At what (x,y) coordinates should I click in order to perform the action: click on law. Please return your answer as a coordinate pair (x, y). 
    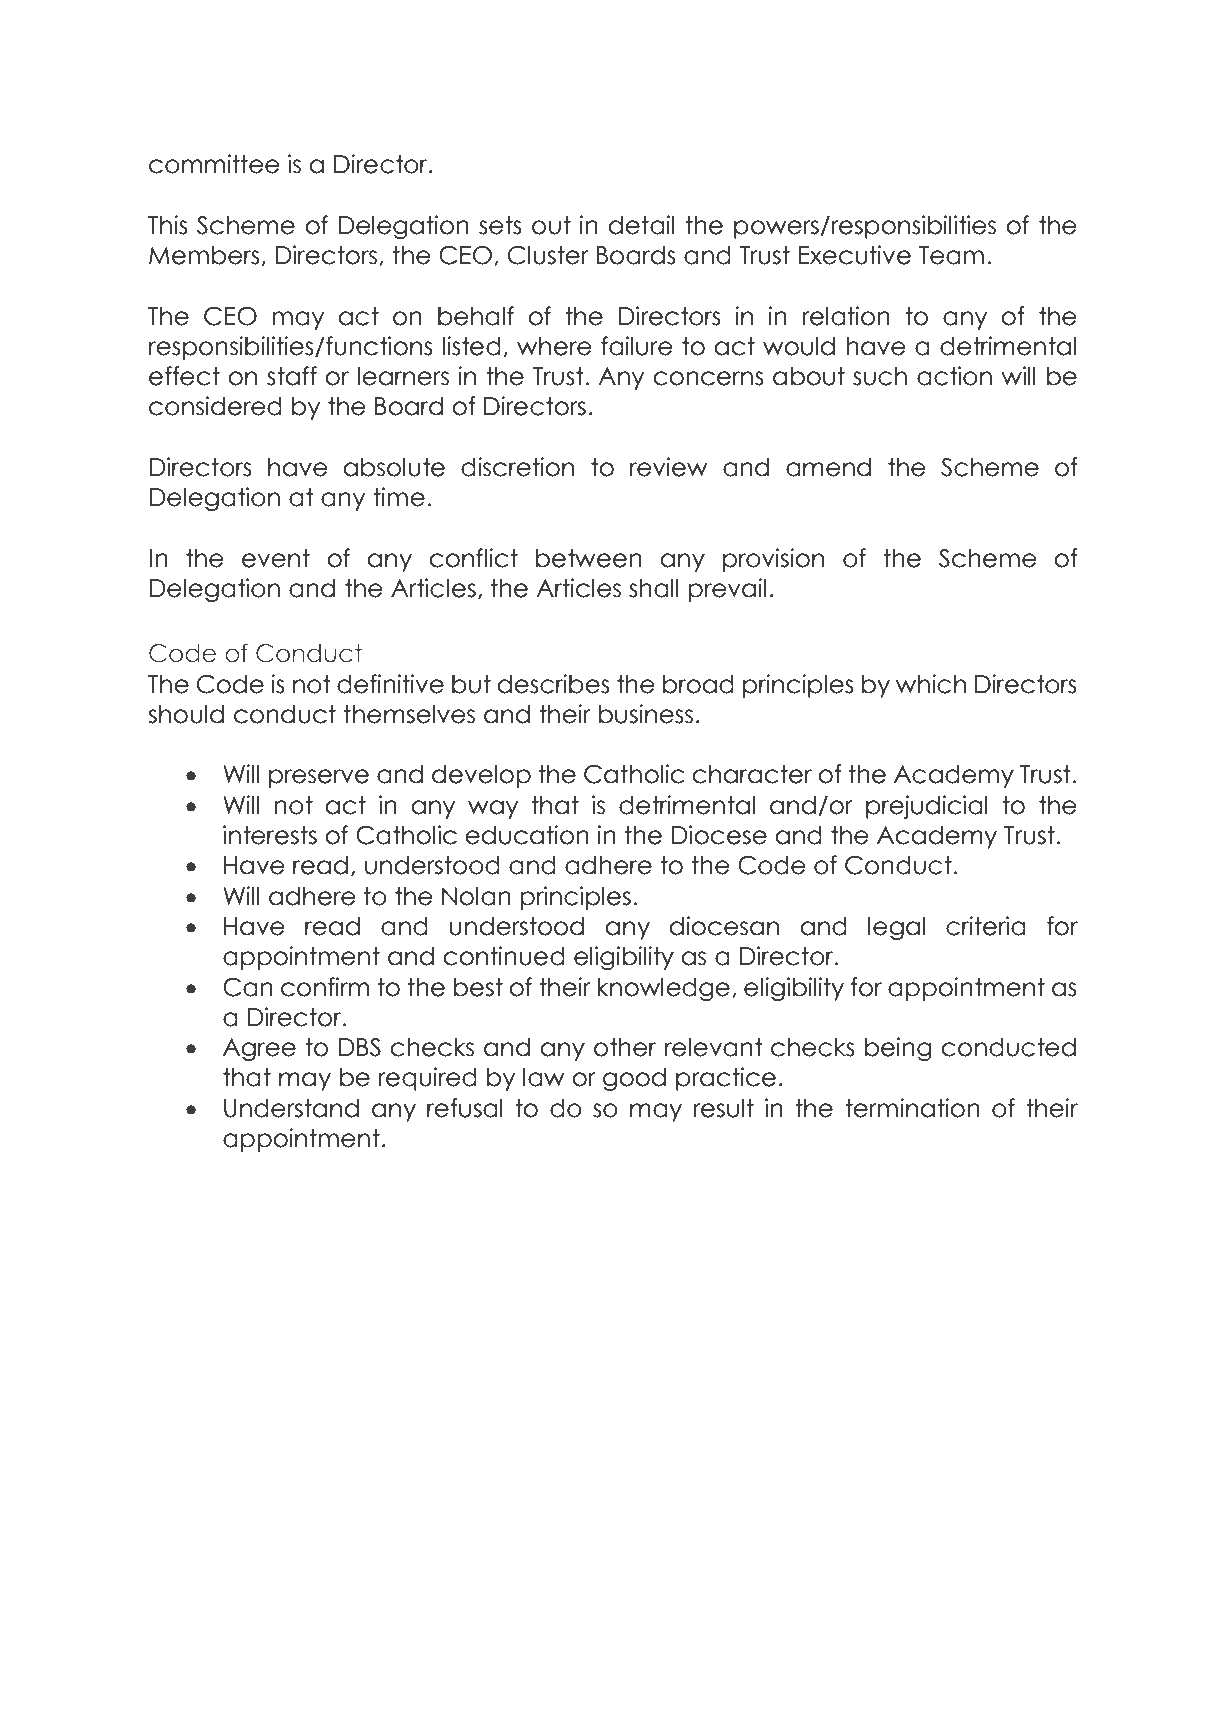
    Looking at the image, I should click on (544, 1077).
